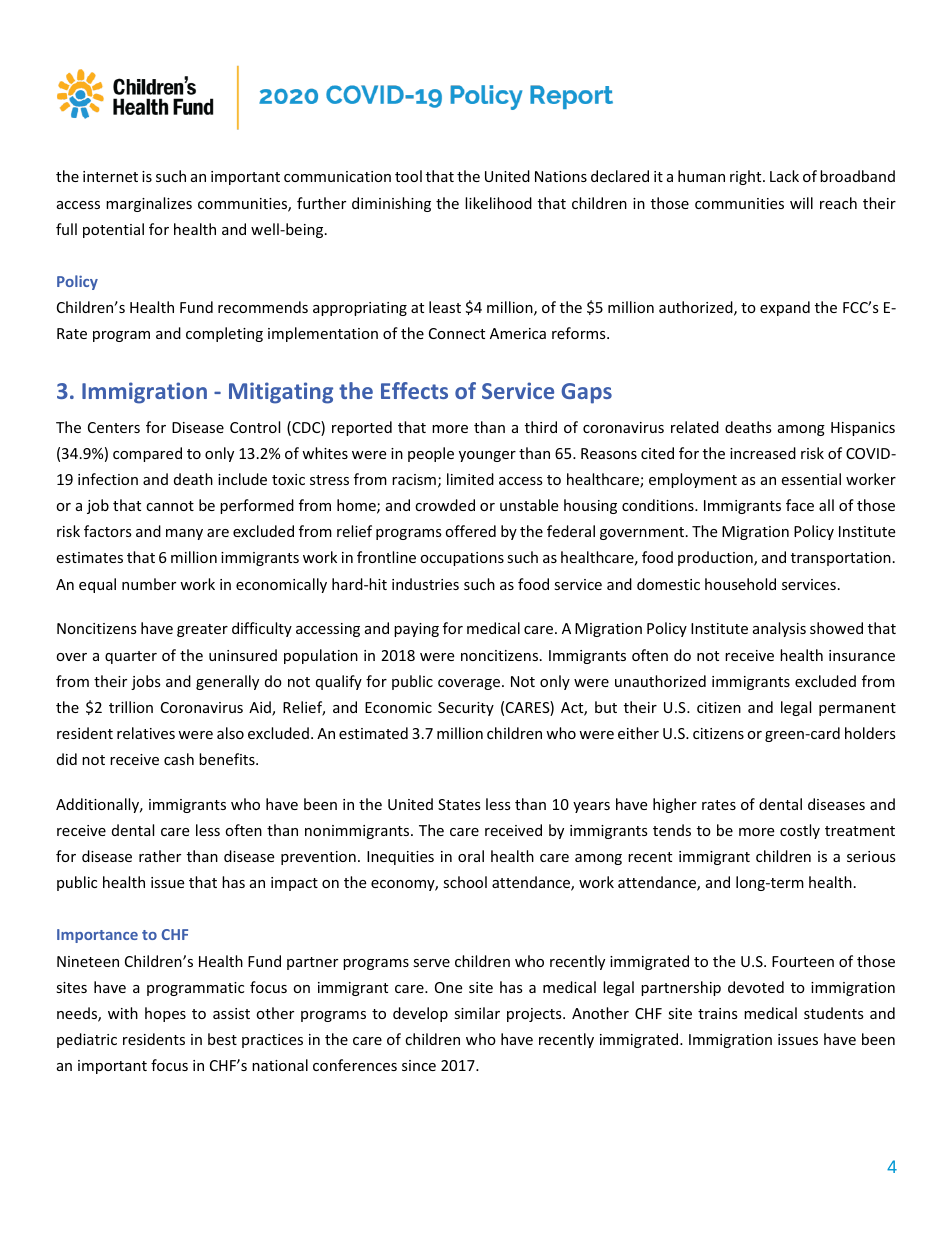  I want to click on rather, so click(160, 856).
